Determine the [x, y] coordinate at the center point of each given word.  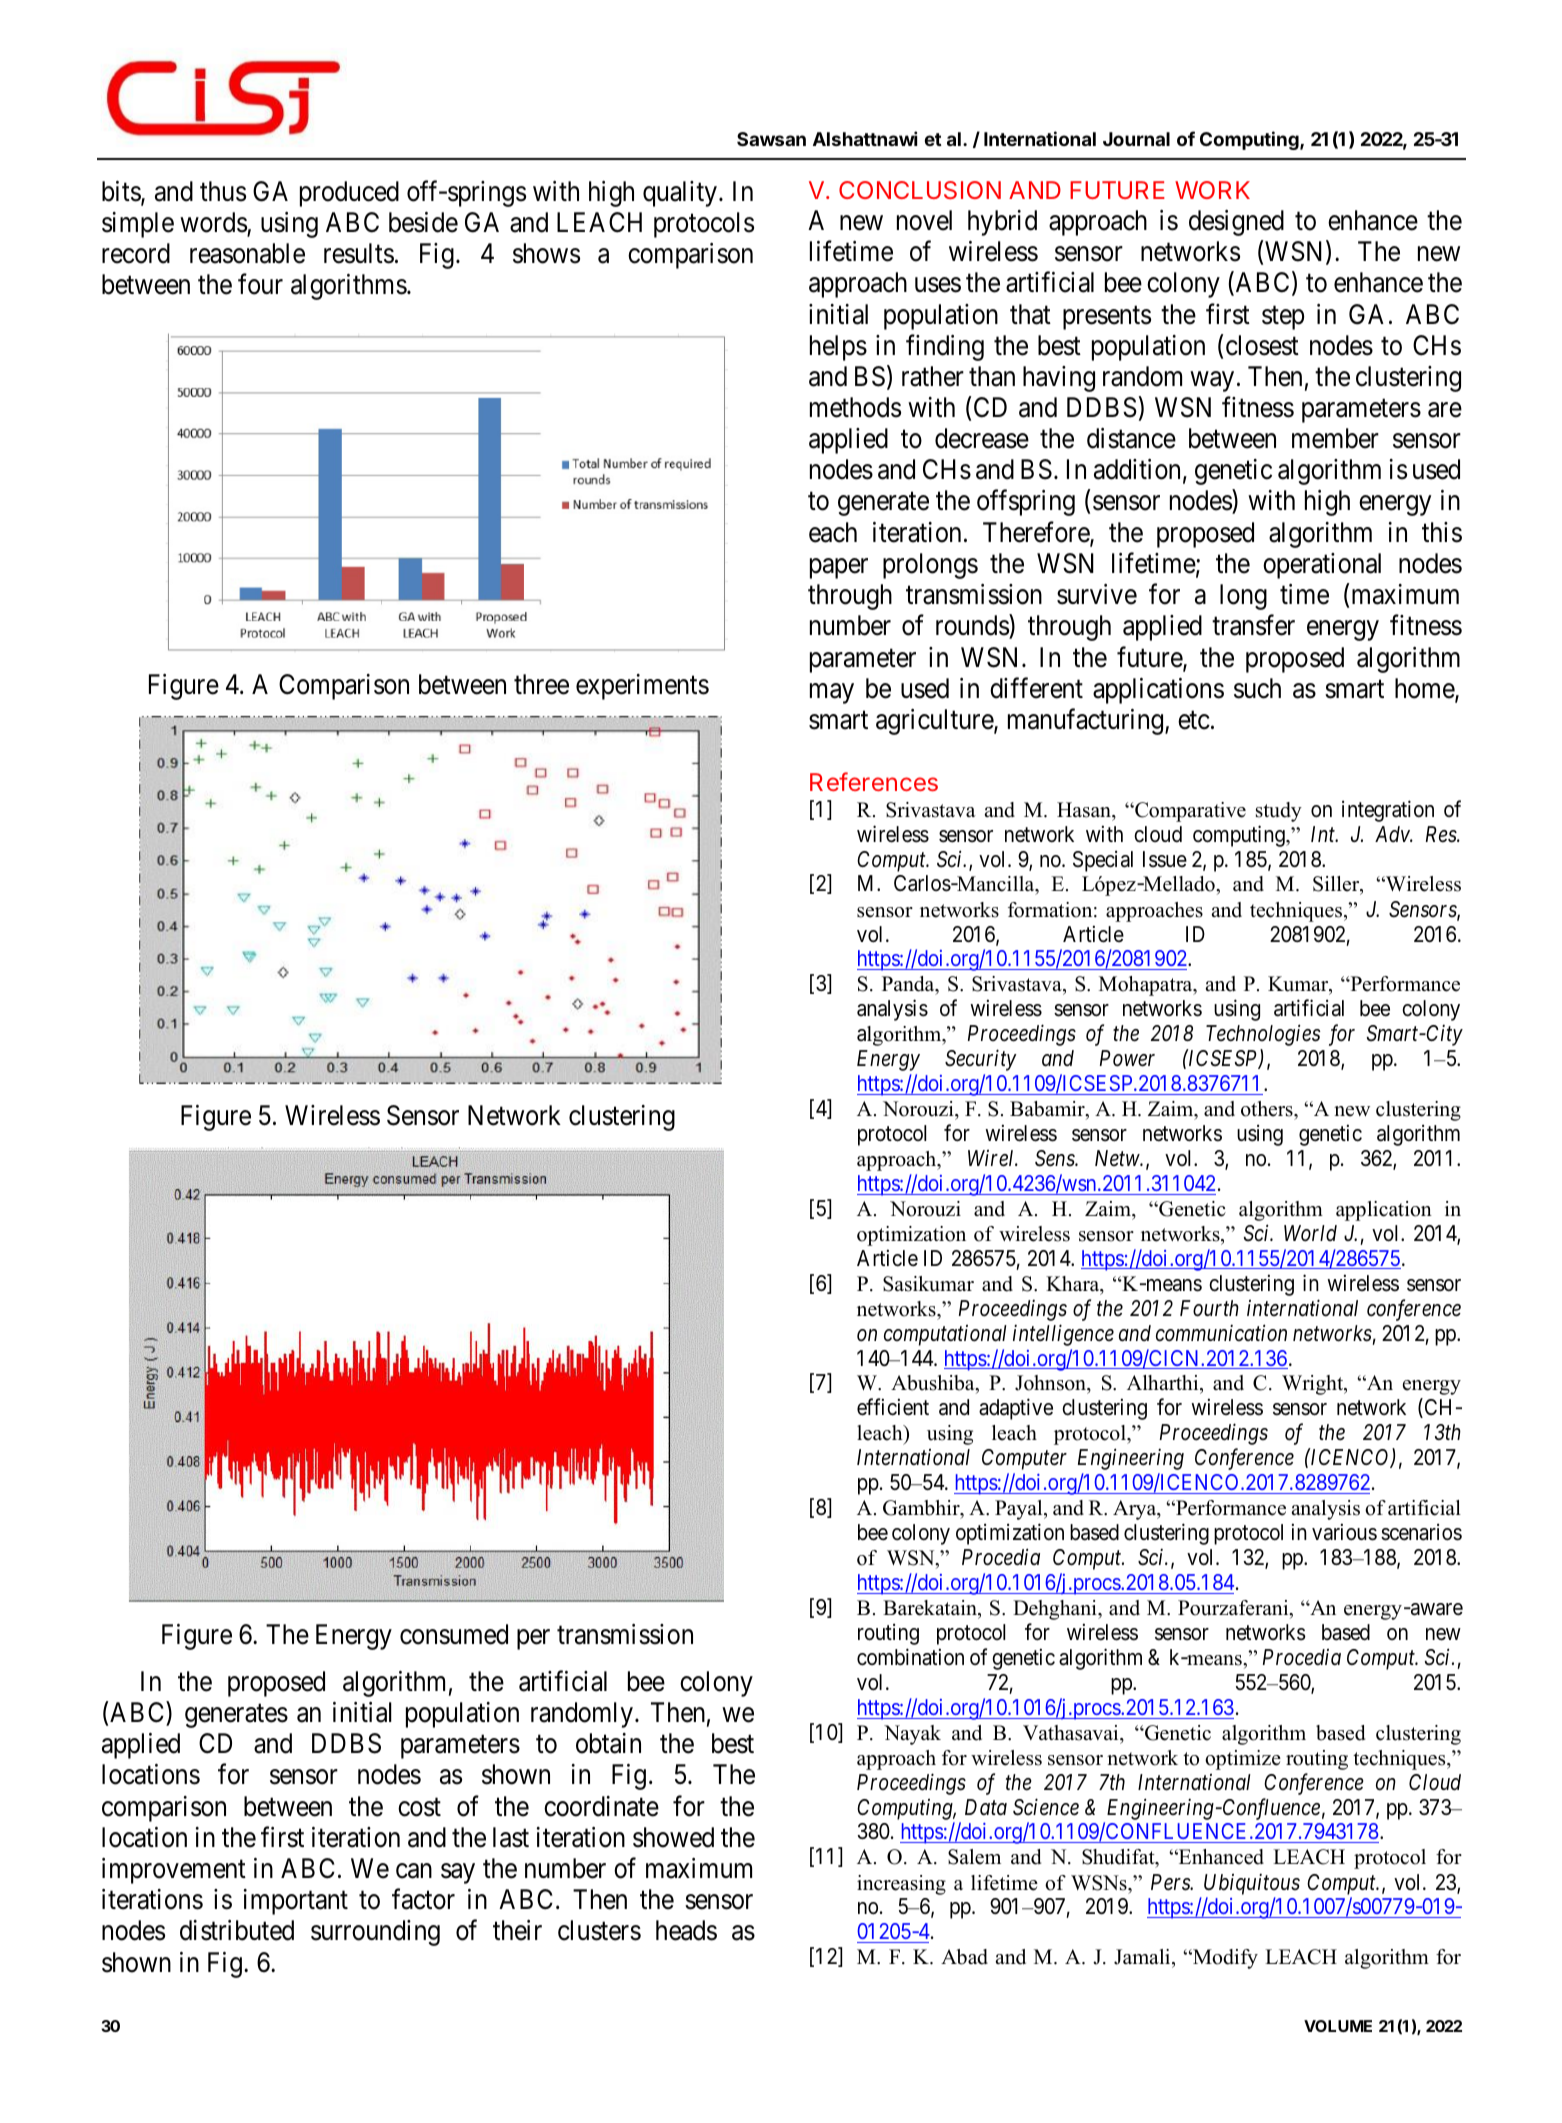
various [1344, 1532]
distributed [237, 1930]
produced [349, 194]
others [1268, 1109]
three [541, 684]
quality [680, 194]
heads [686, 1930]
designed [1236, 223]
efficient [893, 1407]
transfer [1253, 625]
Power [1127, 1058]
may [832, 693]
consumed [454, 1634]
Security [981, 1060]
